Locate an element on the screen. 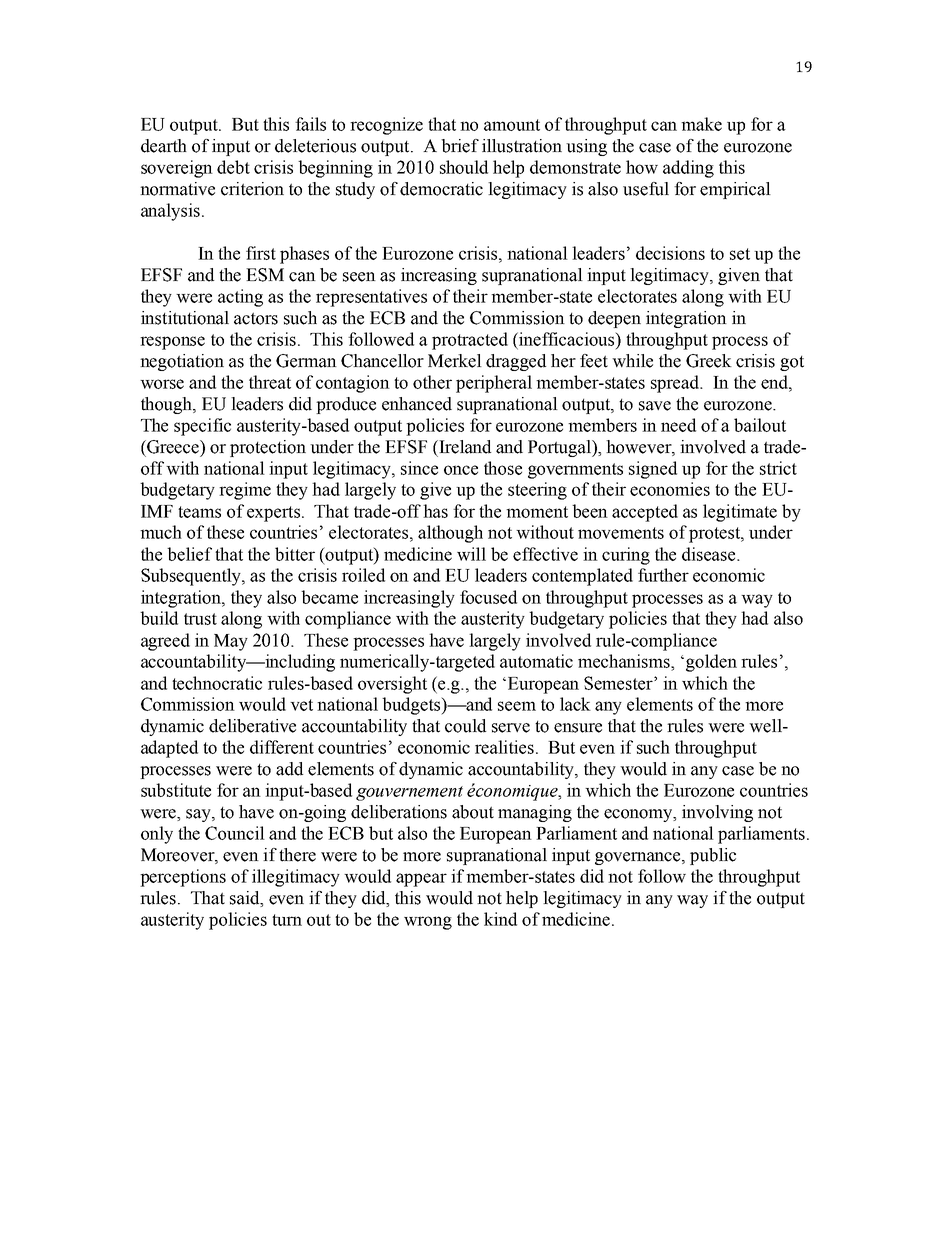 Image resolution: width=952 pixels, height=1233 pixels. perceptions is located at coordinates (183, 878).
